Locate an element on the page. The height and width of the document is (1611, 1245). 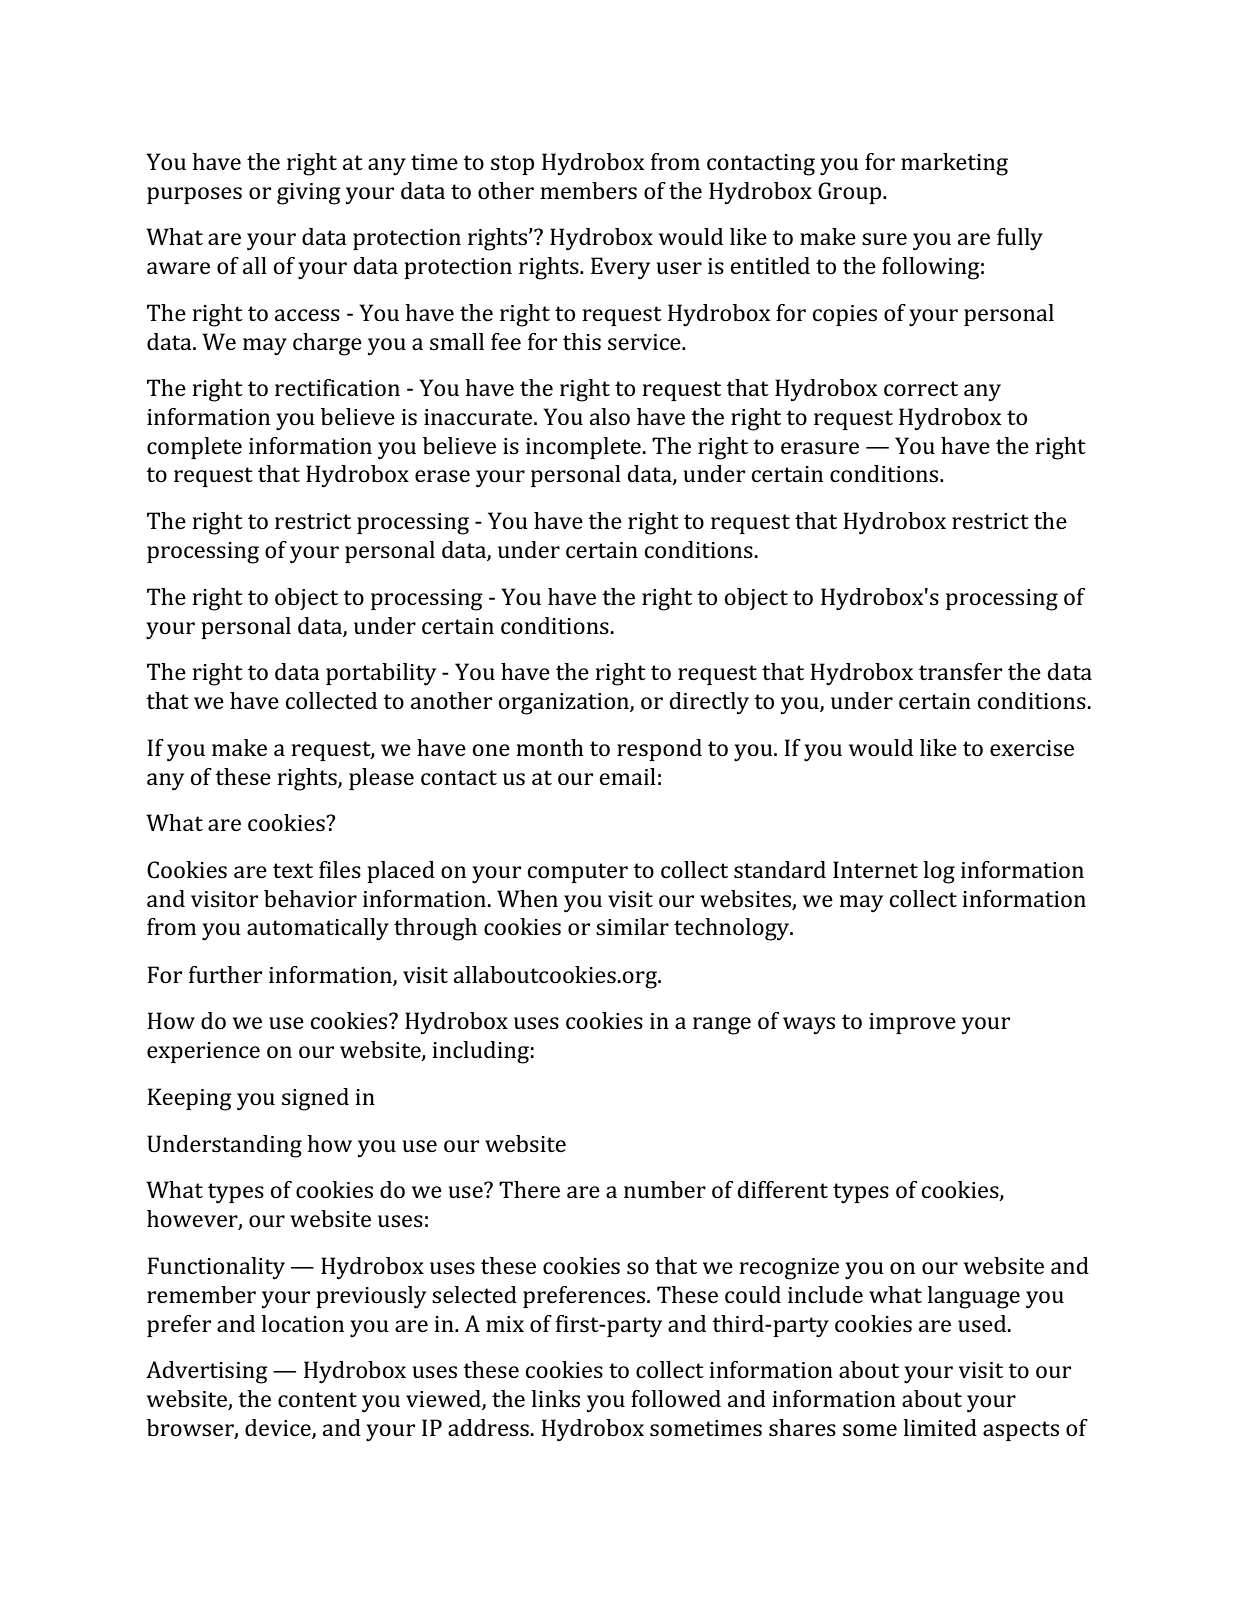
content is located at coordinates (317, 1399).
